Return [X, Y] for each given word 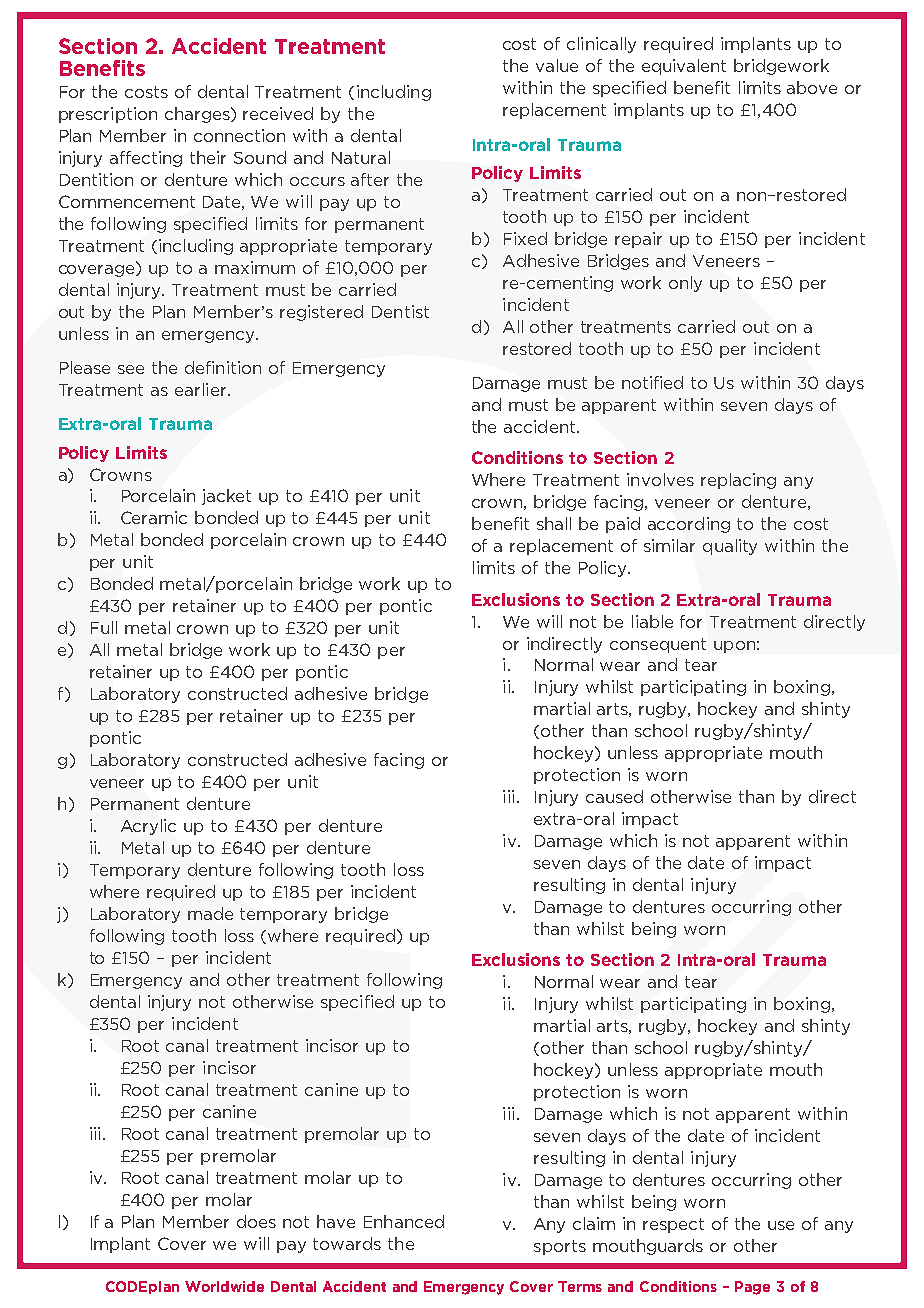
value [557, 65]
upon [734, 647]
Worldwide [224, 1286]
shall [554, 523]
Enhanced [404, 1221]
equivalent [684, 67]
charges [198, 115]
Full [104, 627]
